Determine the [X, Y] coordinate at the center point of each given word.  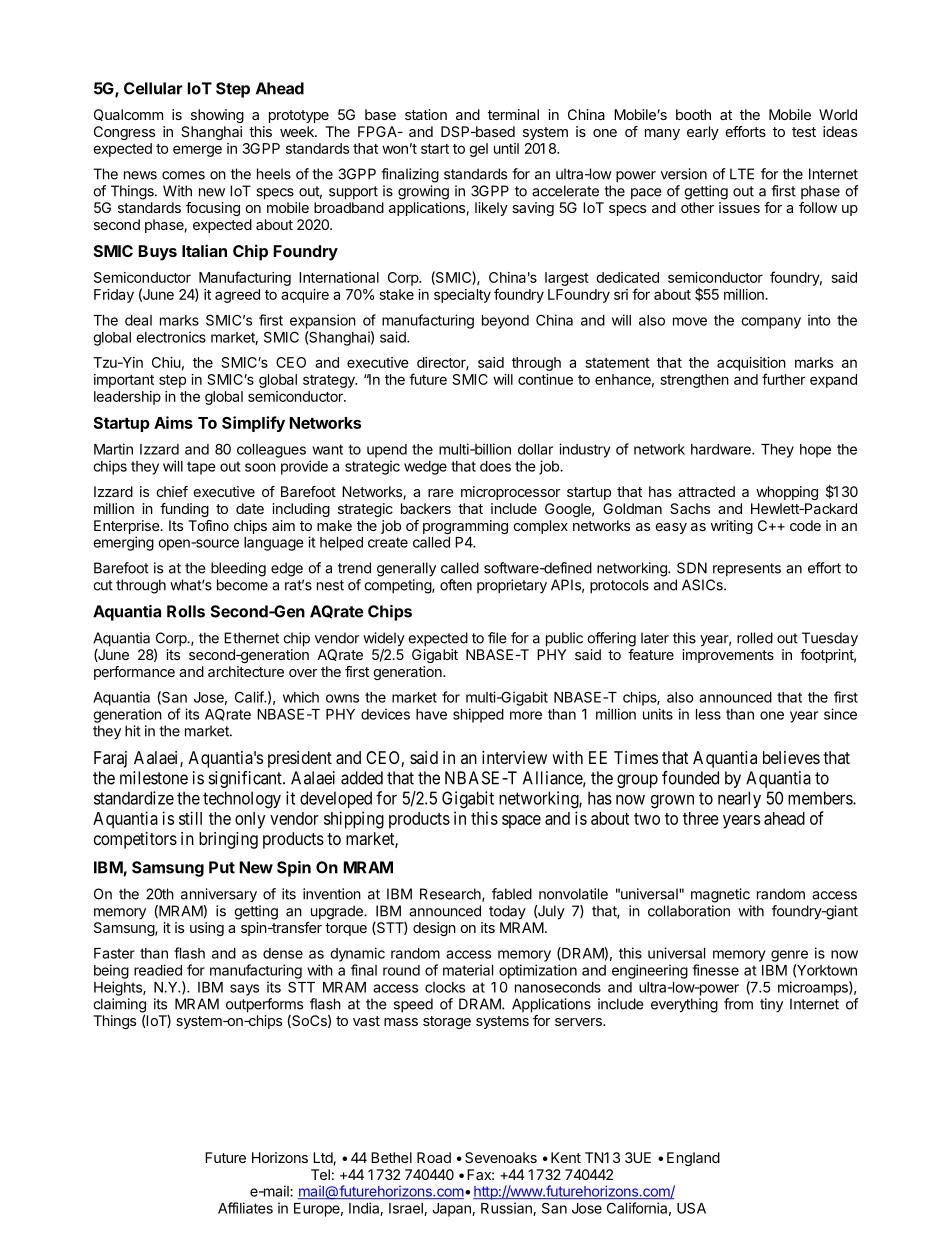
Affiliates [245, 1208]
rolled [755, 638]
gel [478, 150]
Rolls [186, 611]
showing [217, 116]
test [804, 132]
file [497, 638]
